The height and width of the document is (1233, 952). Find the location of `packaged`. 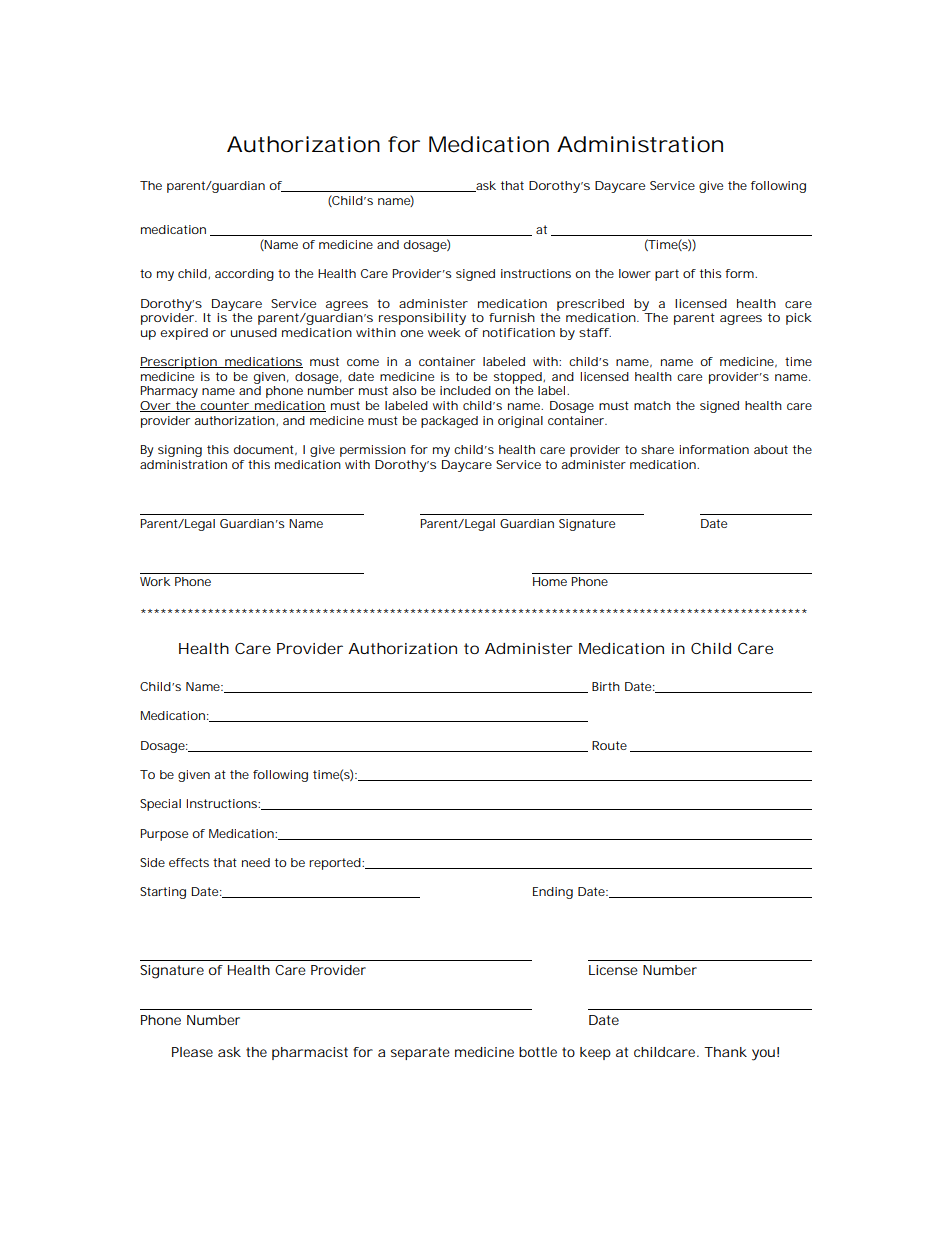

packaged is located at coordinates (449, 422).
